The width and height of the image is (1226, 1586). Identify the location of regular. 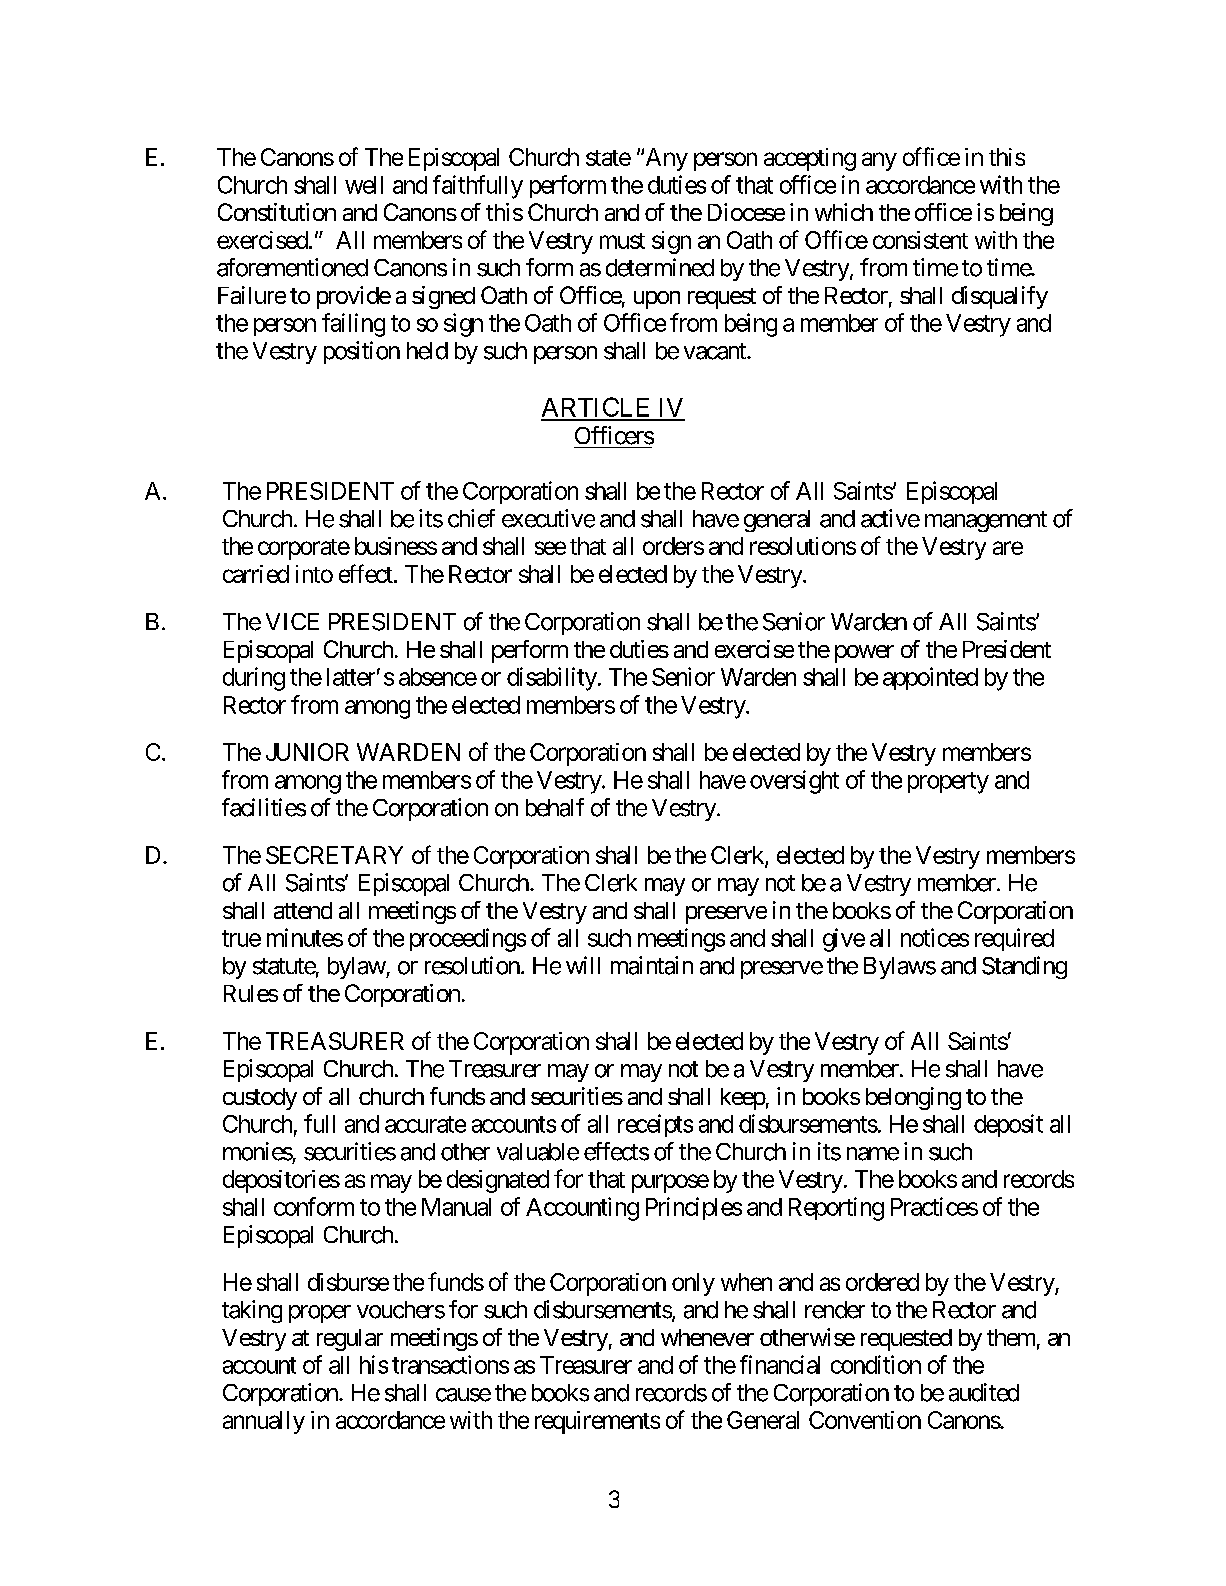
(350, 1340).
